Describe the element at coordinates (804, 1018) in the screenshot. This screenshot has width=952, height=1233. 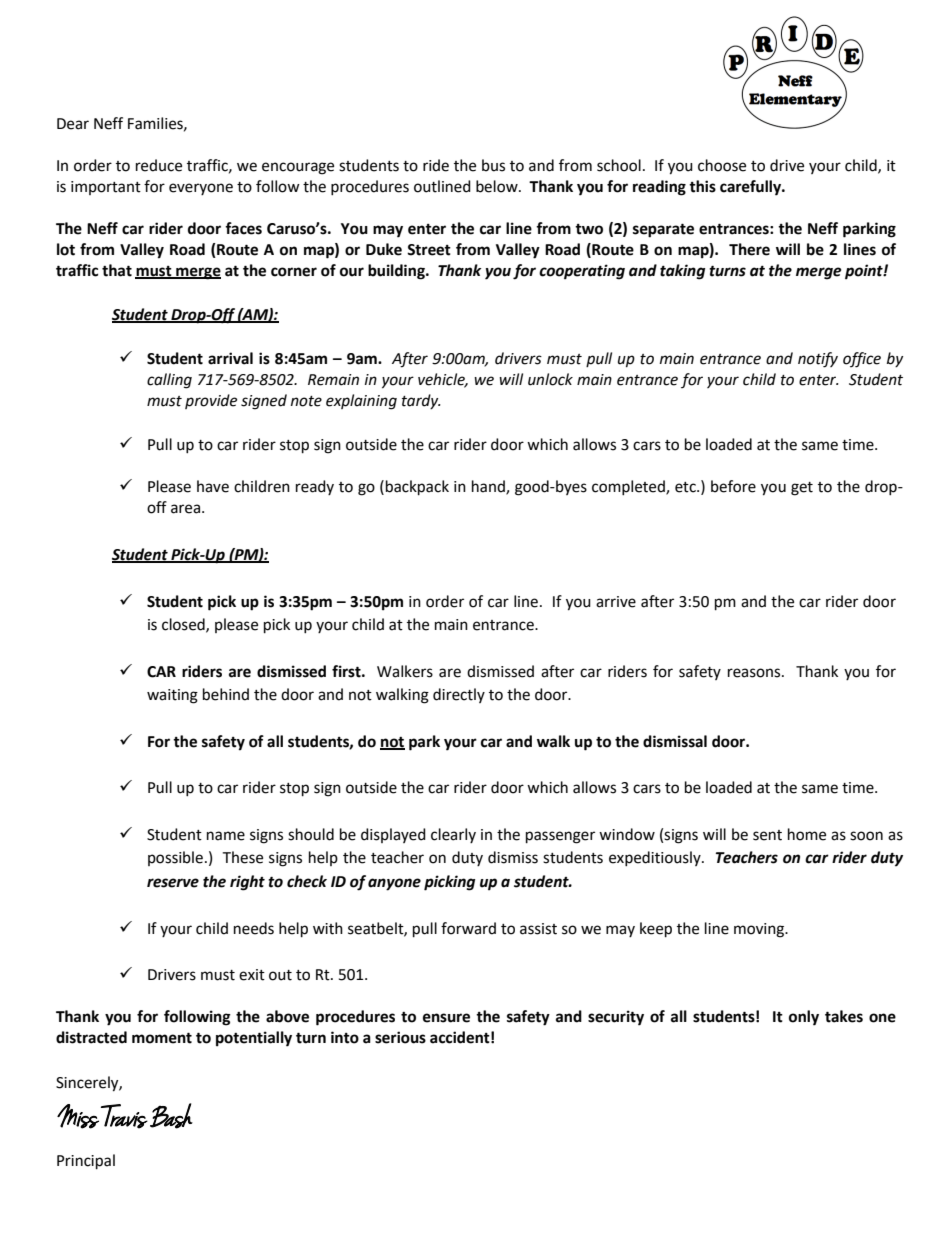
I see `only` at that location.
